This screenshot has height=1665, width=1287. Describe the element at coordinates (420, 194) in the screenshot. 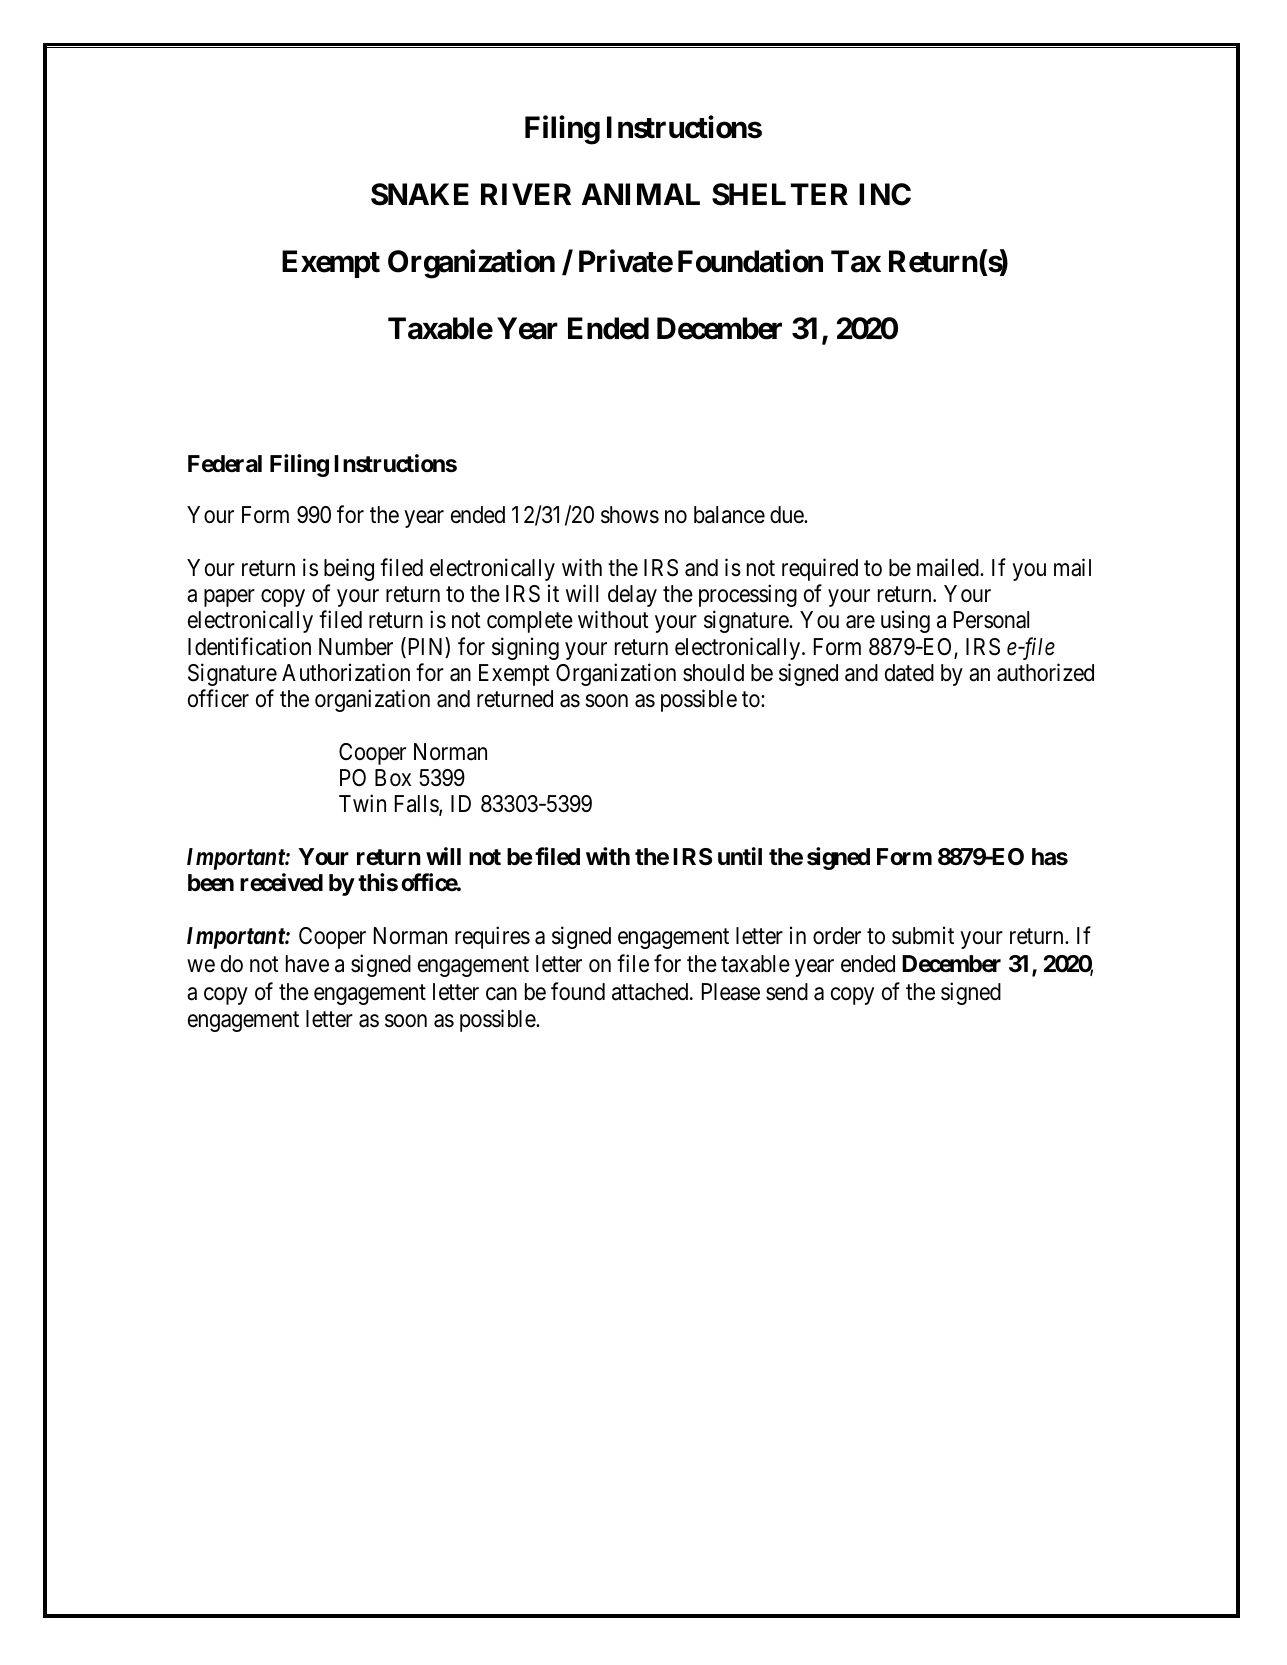

I see `SNAKE` at that location.
